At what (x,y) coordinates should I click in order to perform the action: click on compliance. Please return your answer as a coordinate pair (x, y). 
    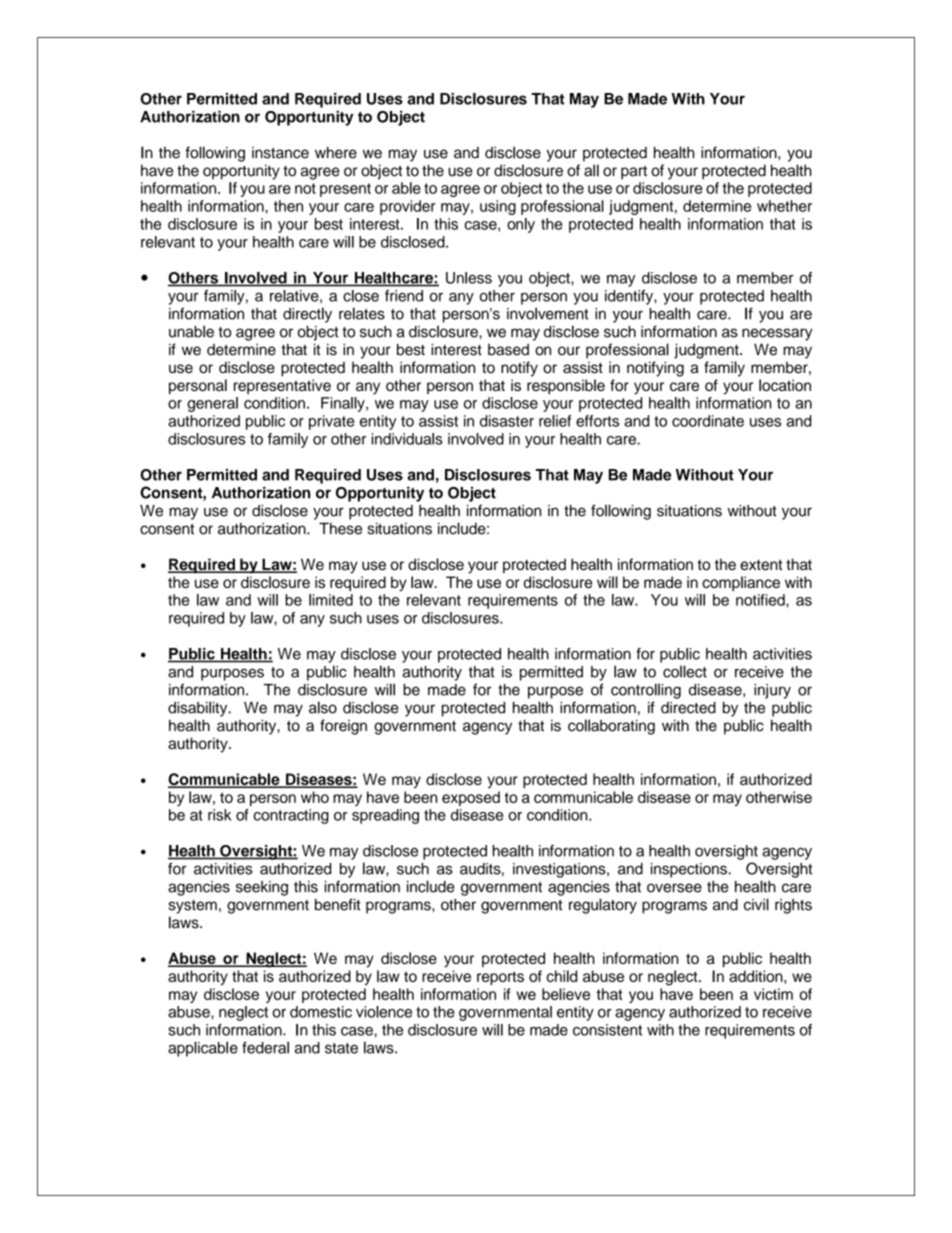
    Looking at the image, I should click on (741, 583).
